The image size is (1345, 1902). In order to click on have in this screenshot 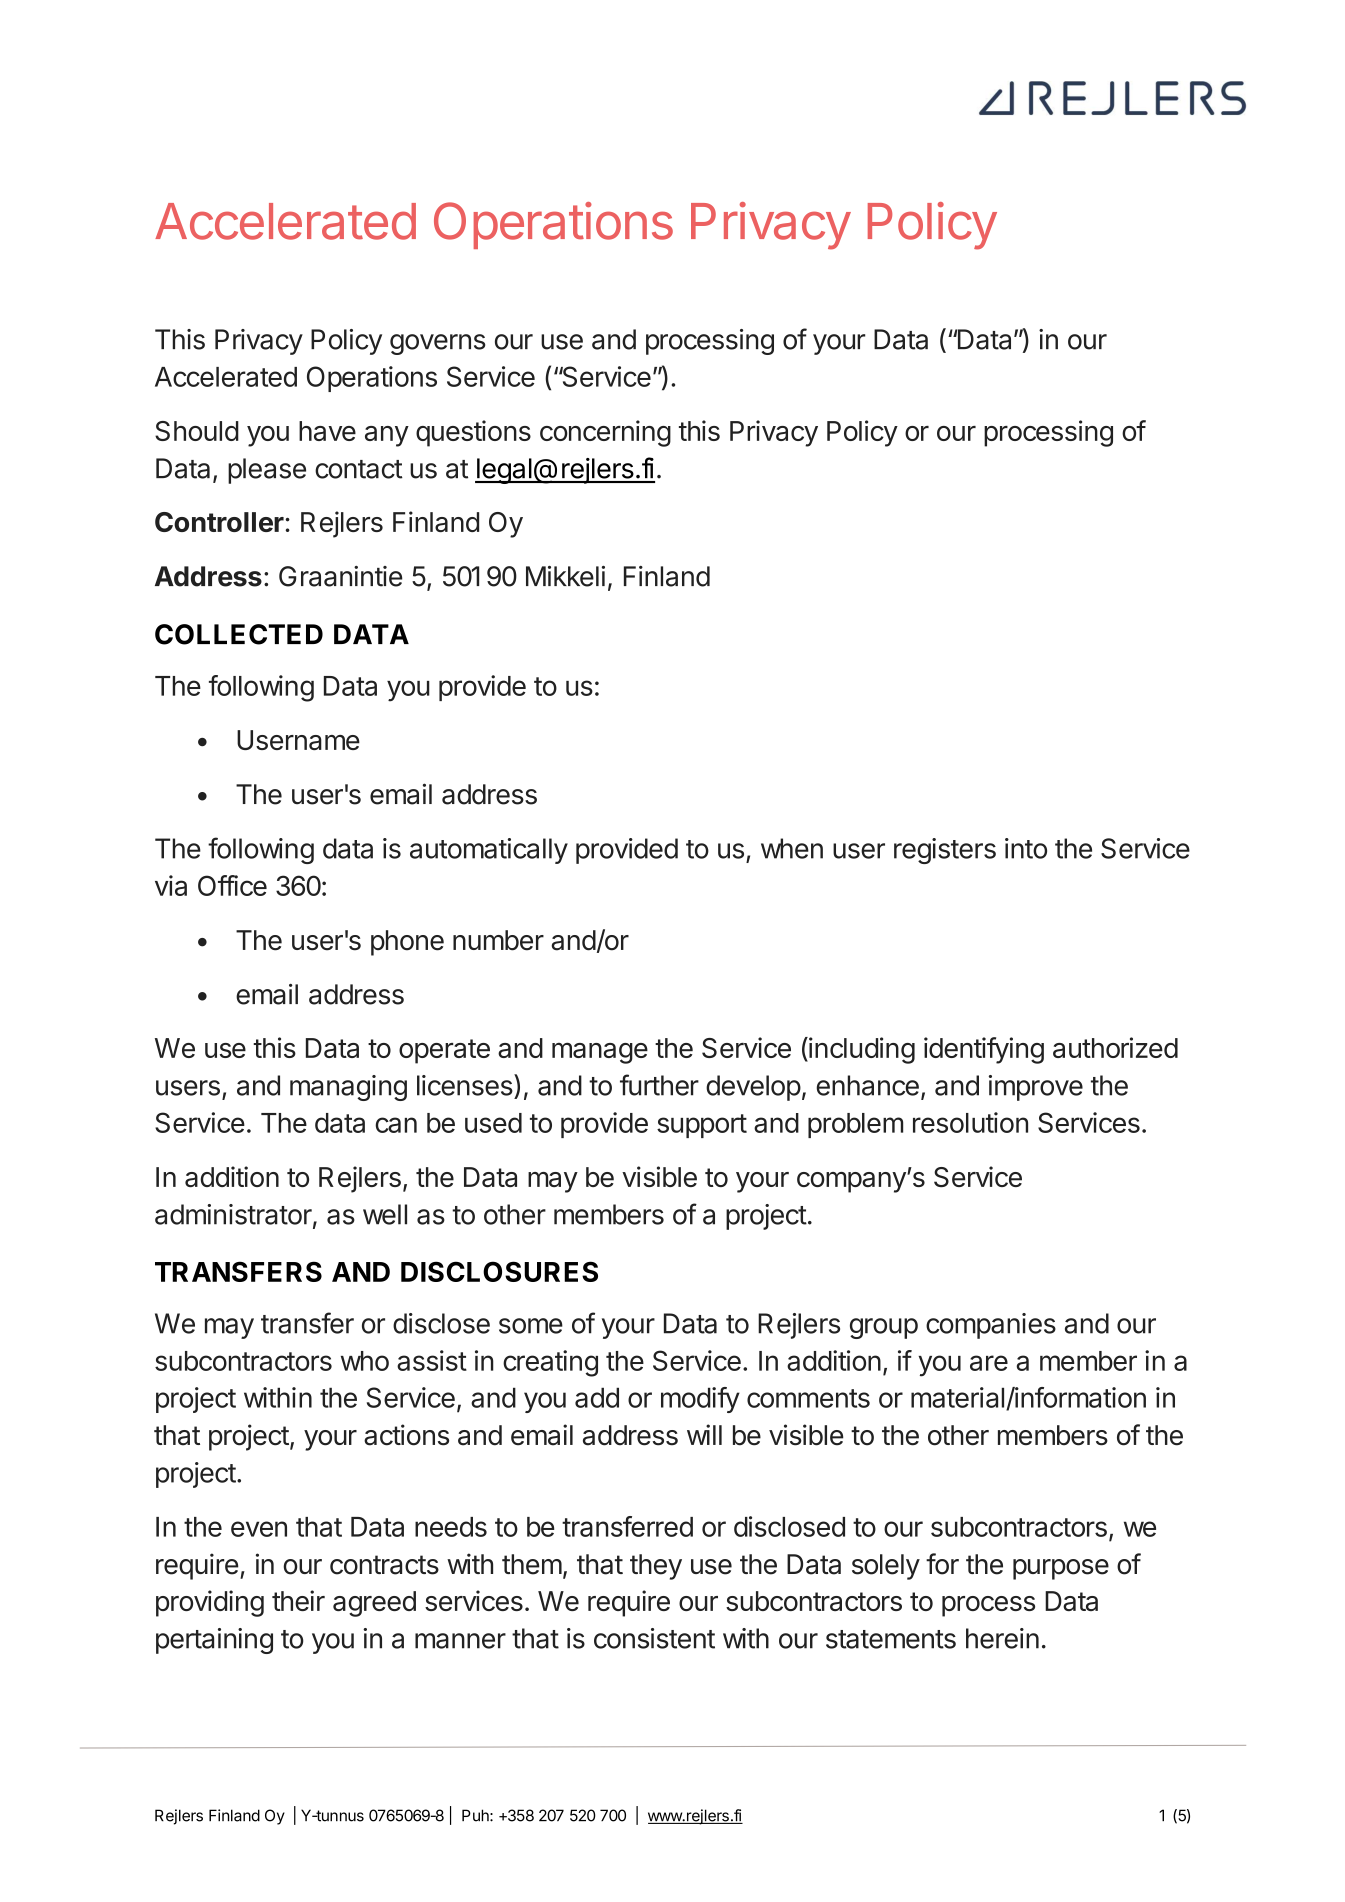, I will do `click(327, 431)`.
